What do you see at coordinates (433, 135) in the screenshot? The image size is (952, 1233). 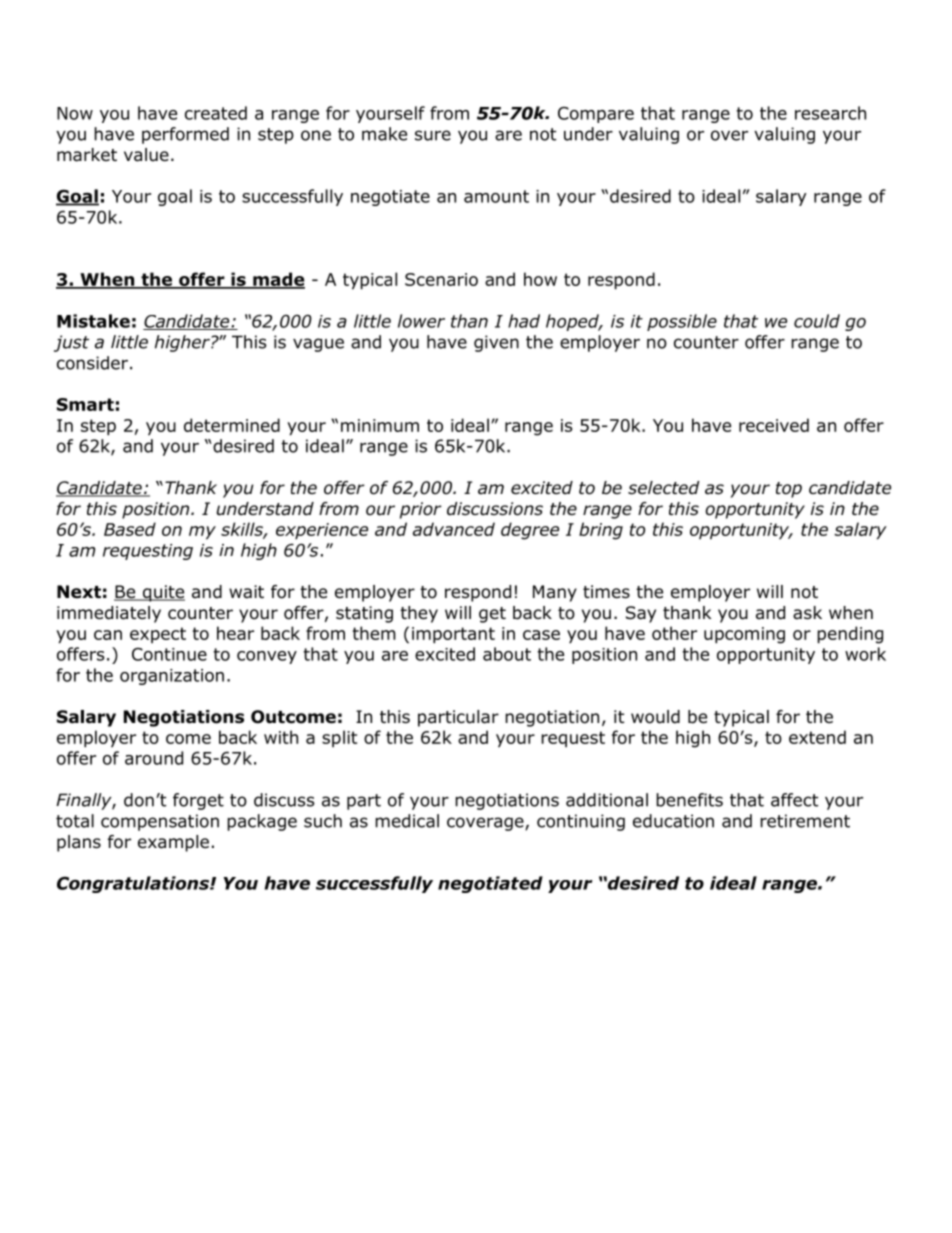 I see `sure` at bounding box center [433, 135].
